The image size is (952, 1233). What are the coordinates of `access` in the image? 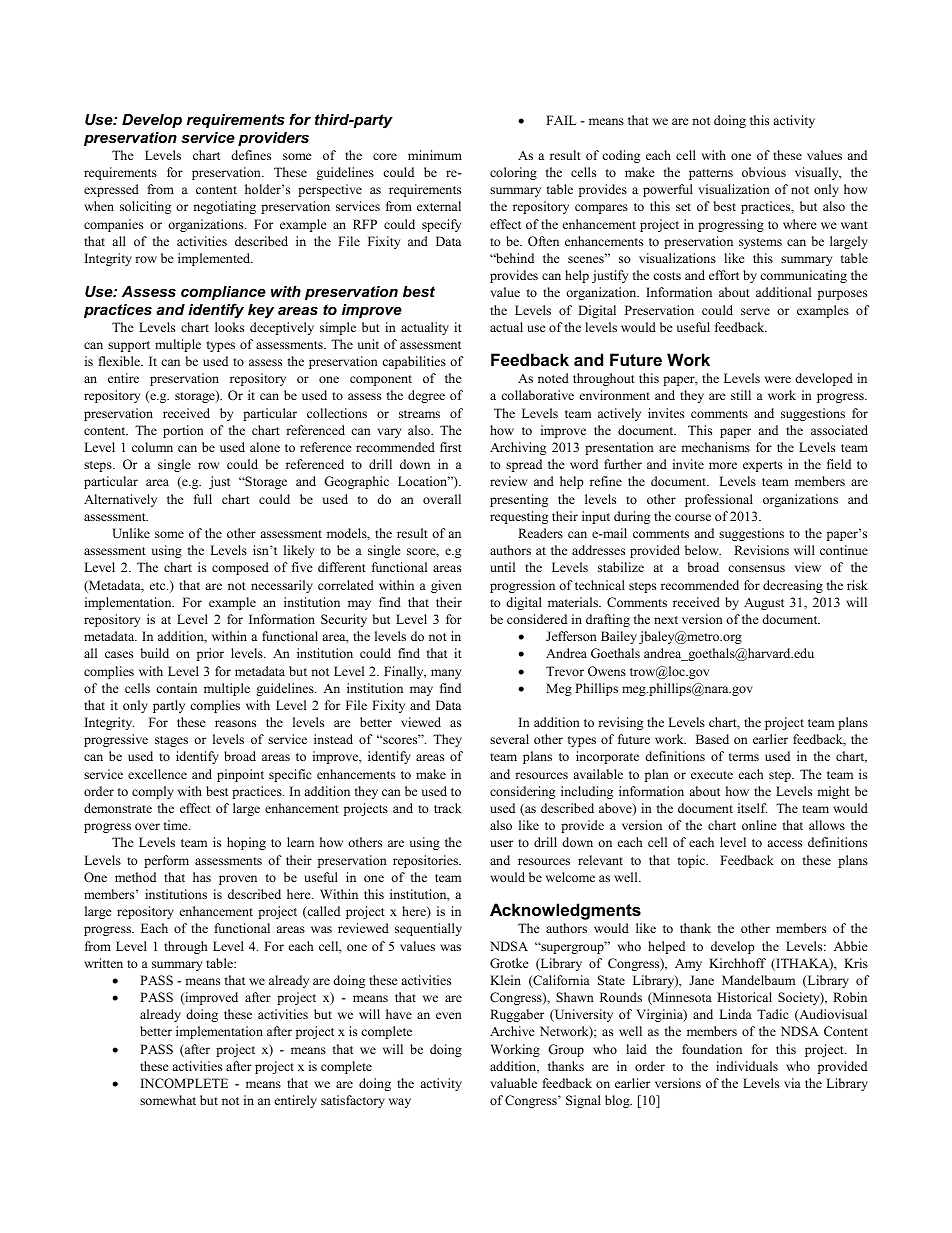 It's located at (784, 843).
